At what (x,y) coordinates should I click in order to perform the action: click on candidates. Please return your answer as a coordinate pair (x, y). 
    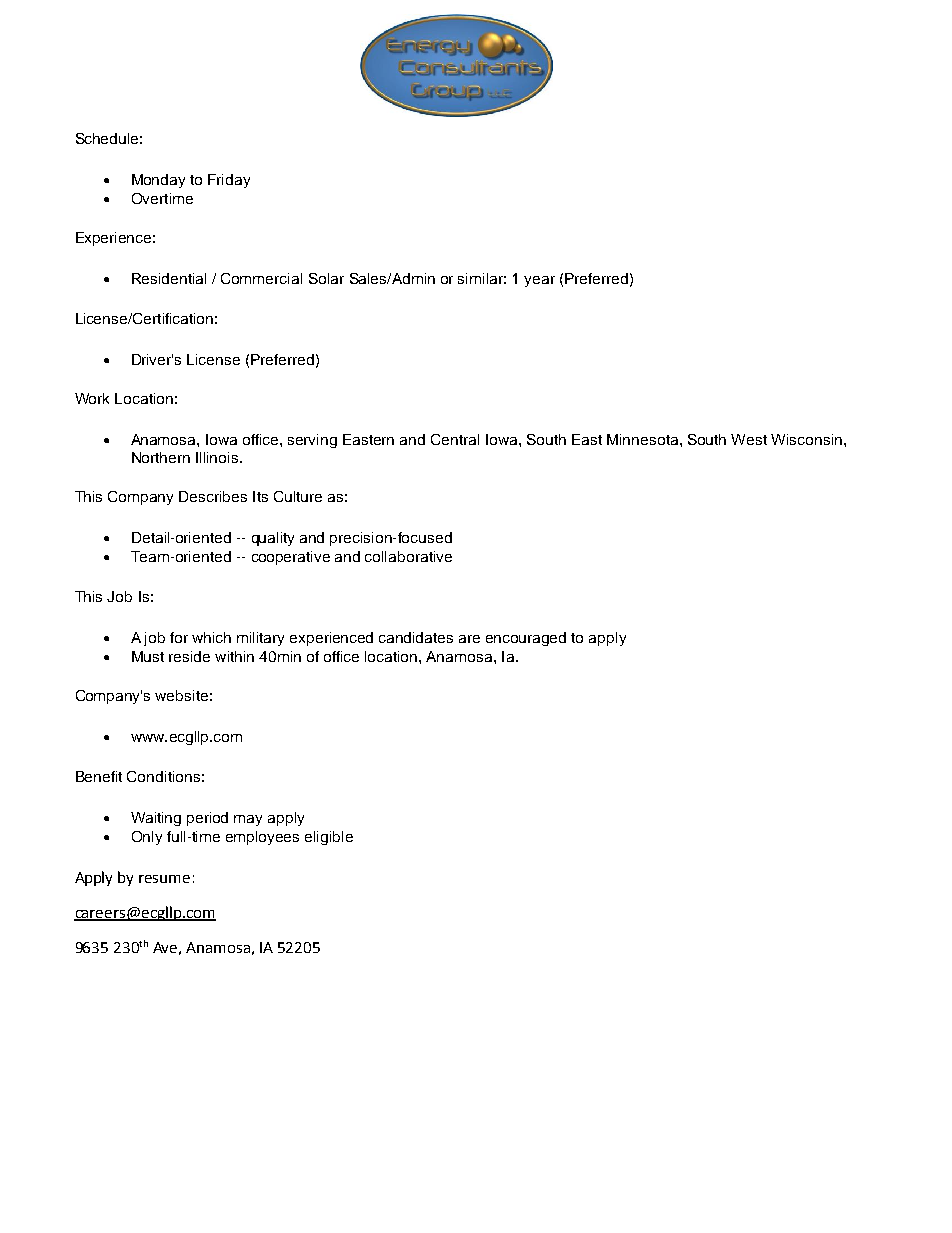
    Looking at the image, I should click on (416, 637).
